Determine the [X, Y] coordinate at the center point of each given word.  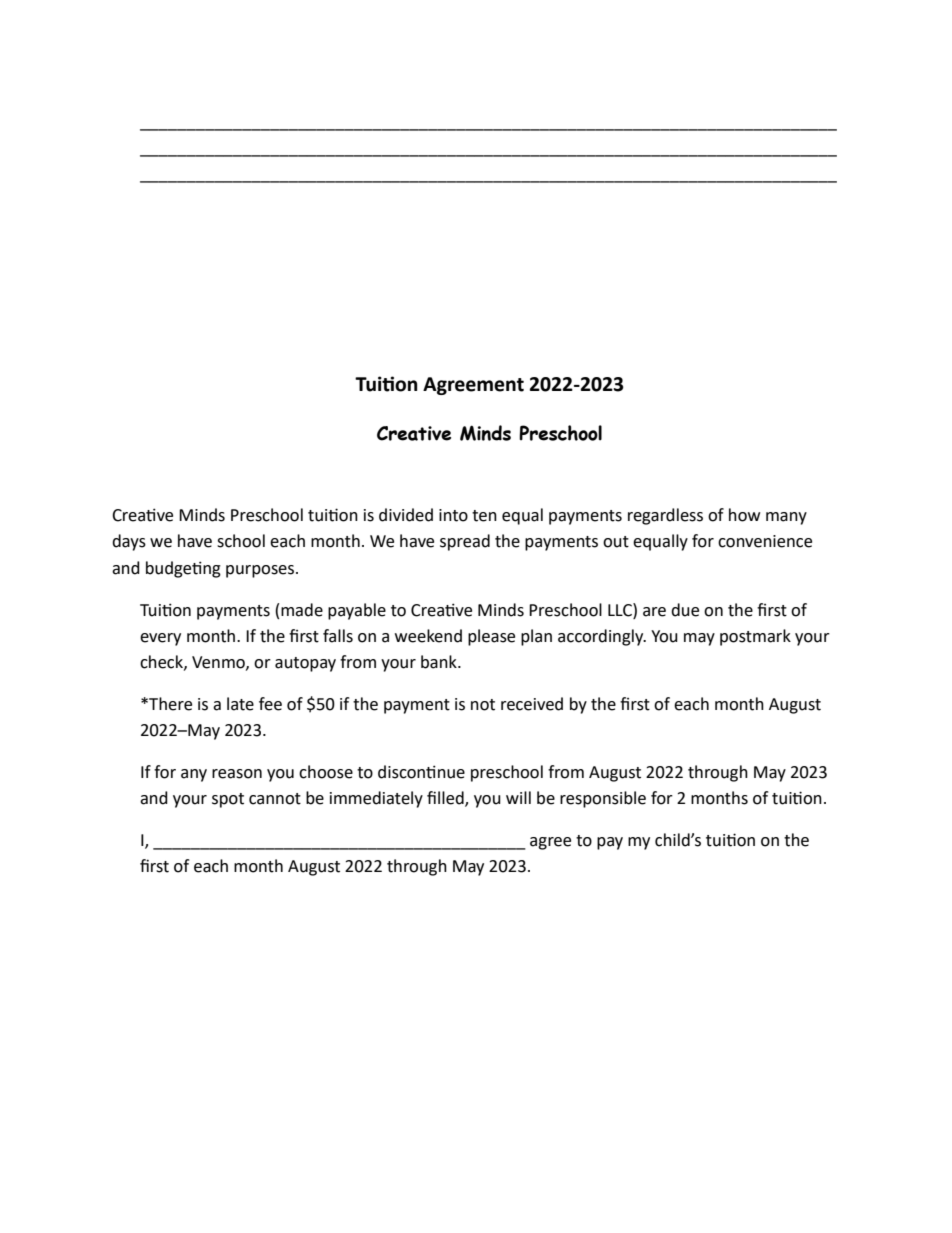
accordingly [602, 637]
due [685, 610]
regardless [665, 516]
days [129, 542]
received [532, 704]
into [453, 515]
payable [357, 611]
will [518, 797]
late [240, 704]
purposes [261, 571]
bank [440, 662]
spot [228, 800]
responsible [603, 799]
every [160, 639]
